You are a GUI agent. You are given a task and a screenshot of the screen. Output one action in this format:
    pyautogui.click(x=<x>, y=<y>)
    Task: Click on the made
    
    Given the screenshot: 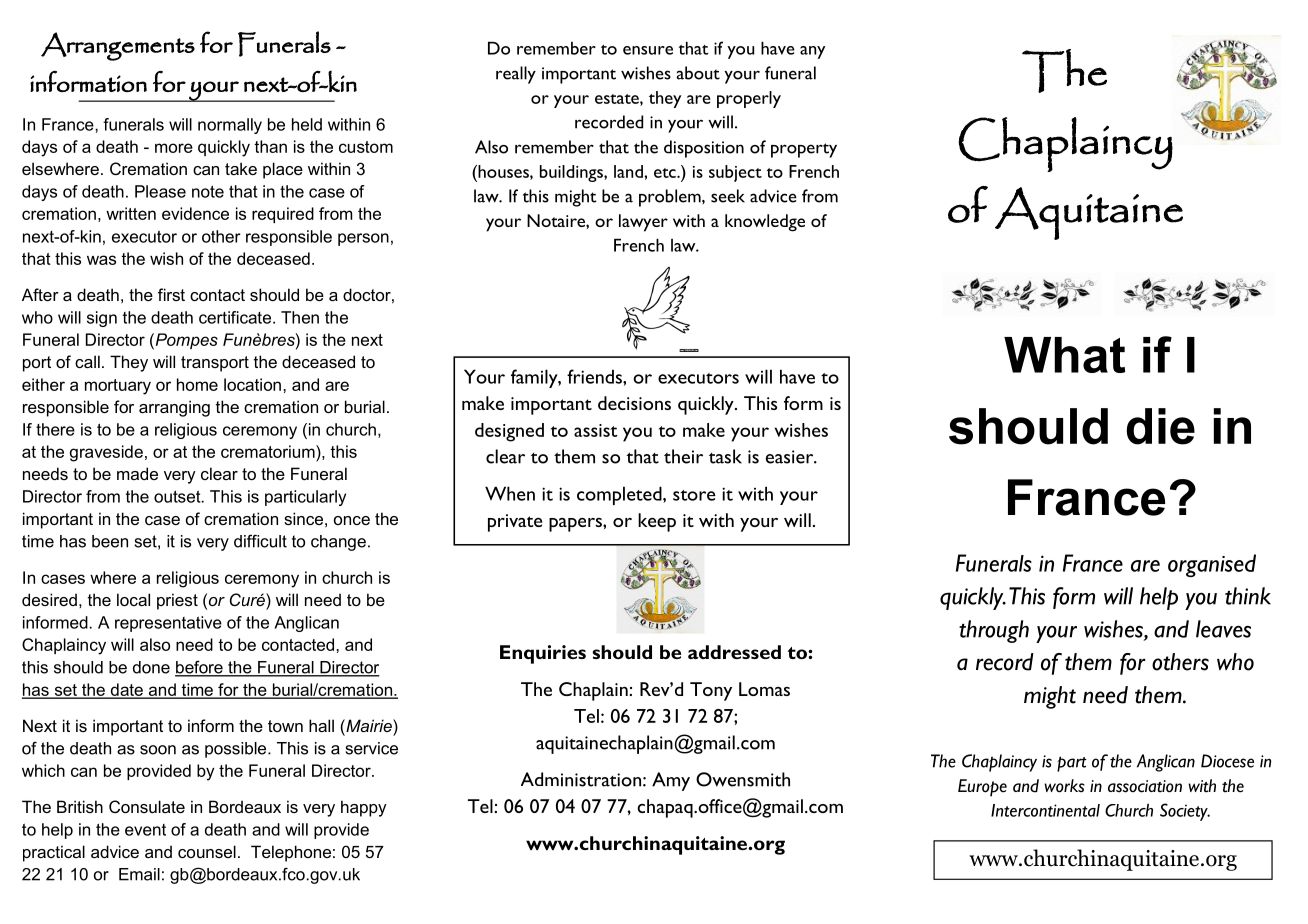 What is the action you would take?
    pyautogui.click(x=137, y=473)
